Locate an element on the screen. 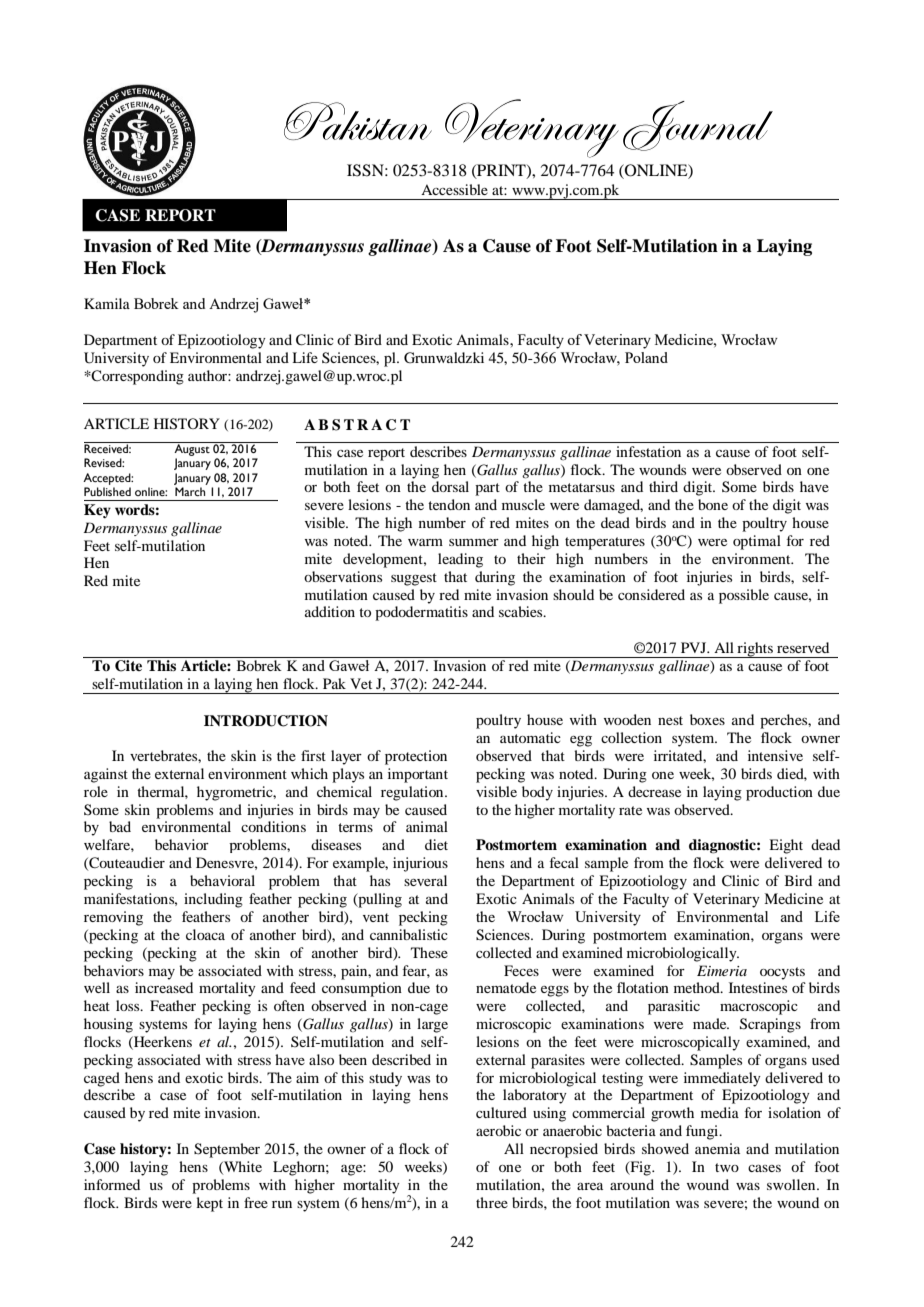 The height and width of the screenshot is (1307, 924). August is located at coordinates (192, 449).
